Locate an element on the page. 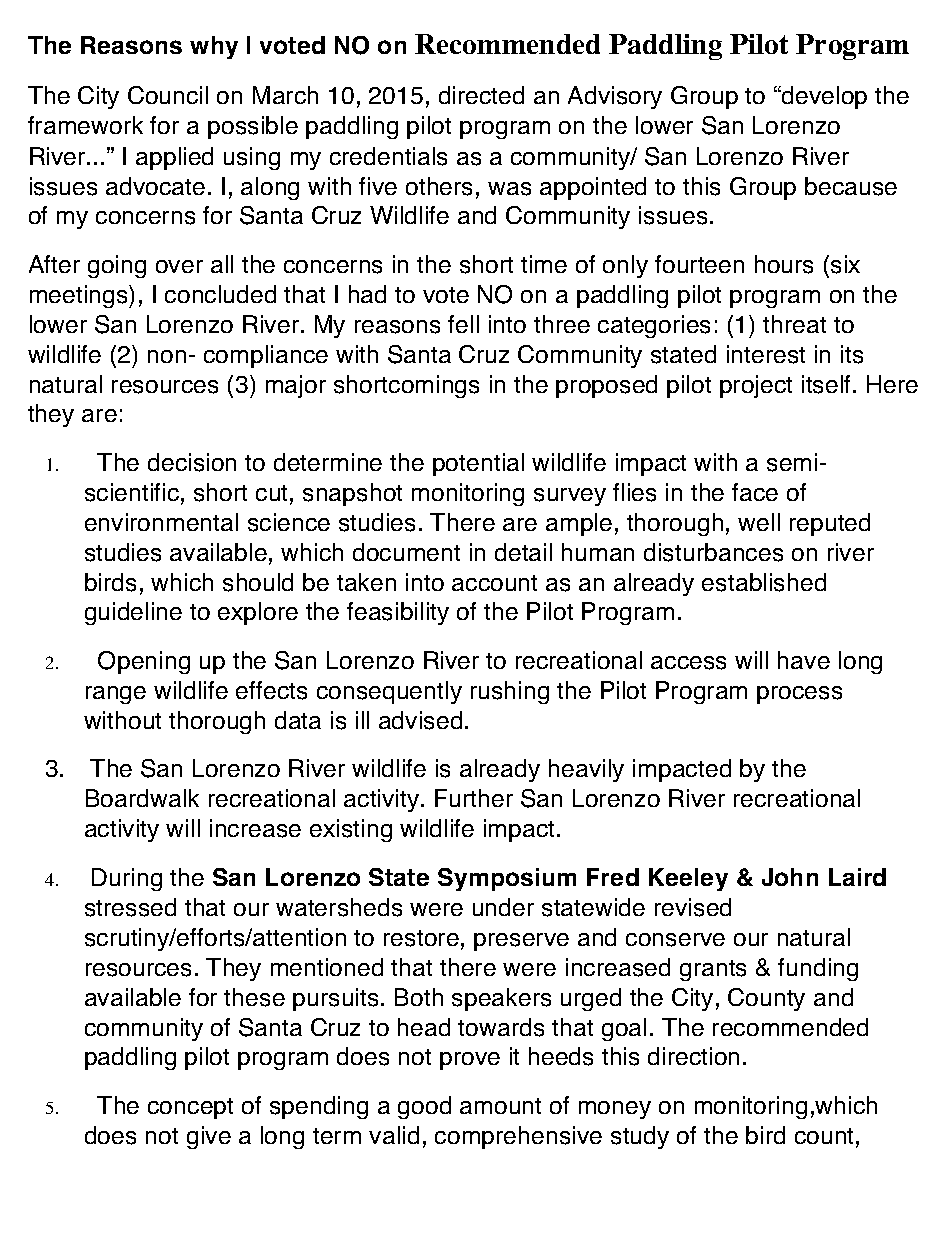  under is located at coordinates (503, 907).
